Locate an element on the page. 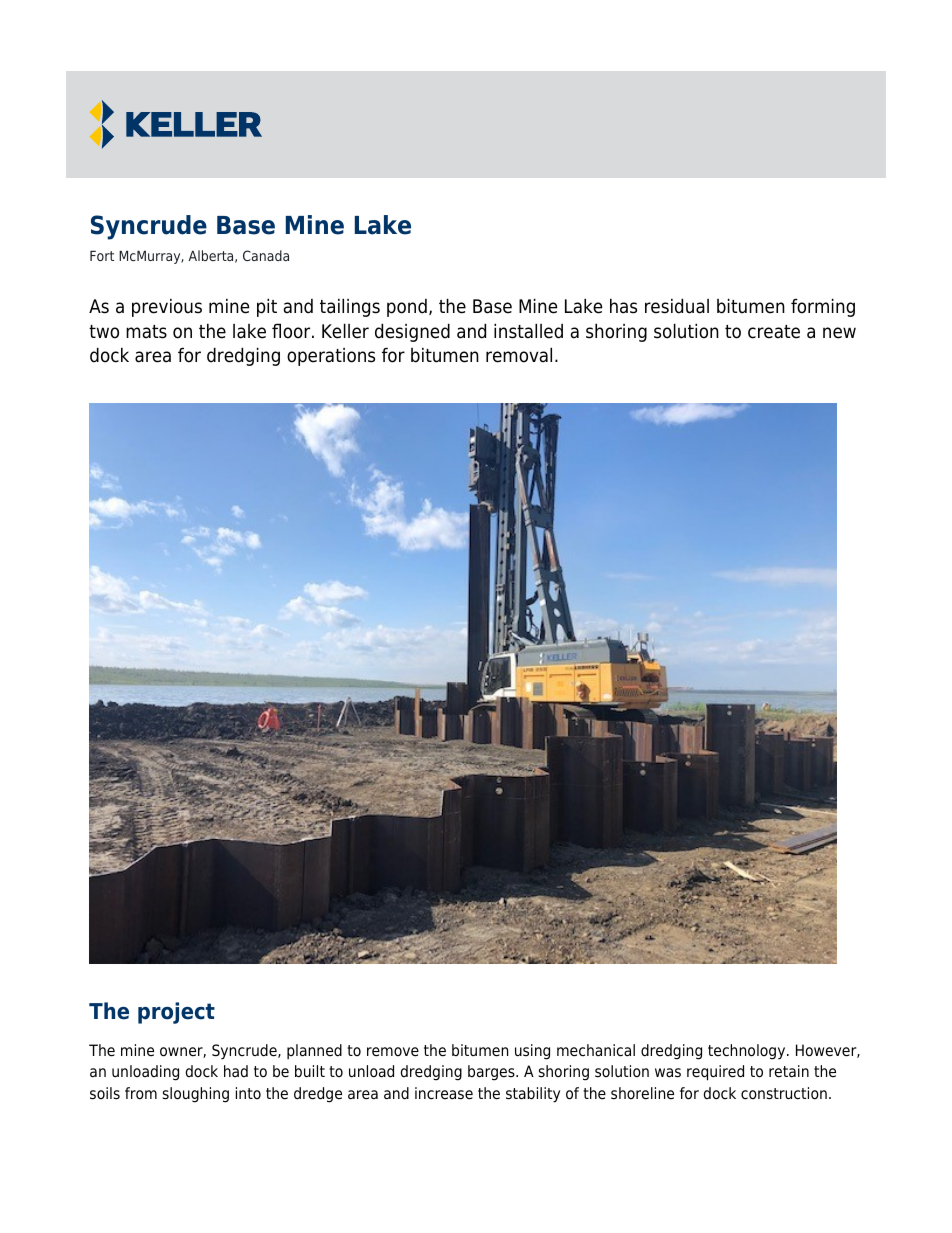 This page has width=952, height=1233. operations is located at coordinates (331, 357).
